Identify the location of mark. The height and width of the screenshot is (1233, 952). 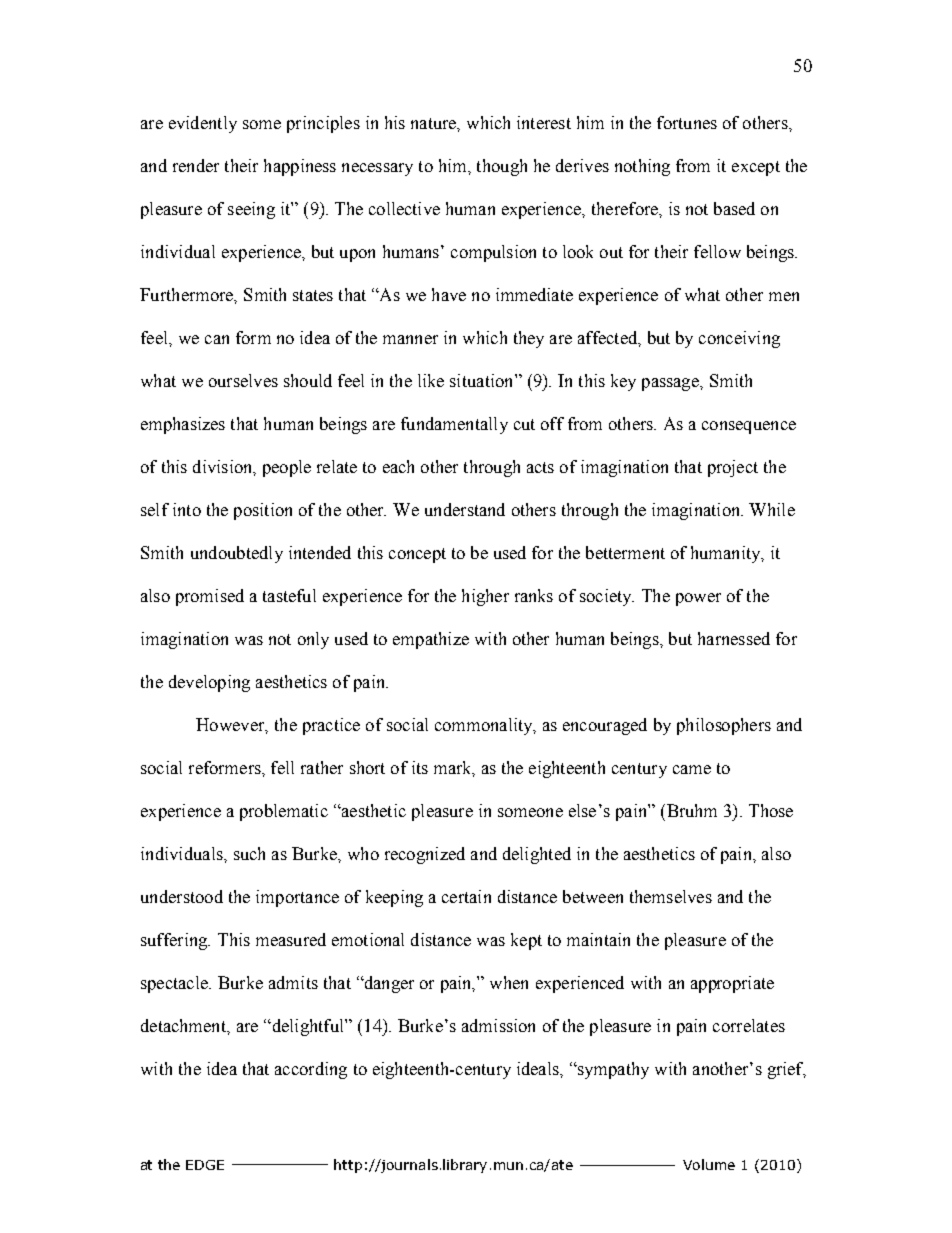
(454, 768).
